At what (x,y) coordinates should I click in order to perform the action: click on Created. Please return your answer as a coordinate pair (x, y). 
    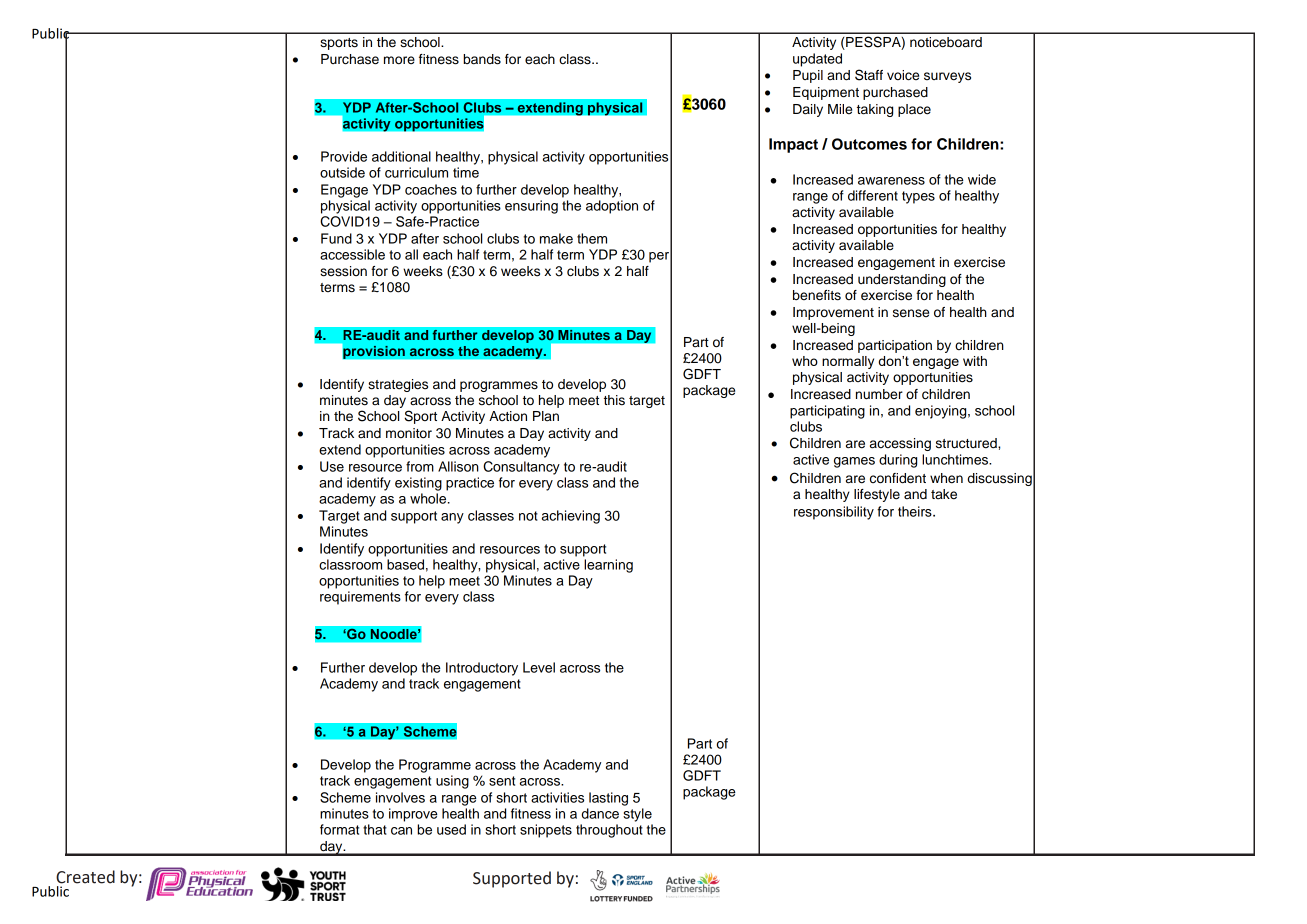
    Looking at the image, I should click on (85, 877).
